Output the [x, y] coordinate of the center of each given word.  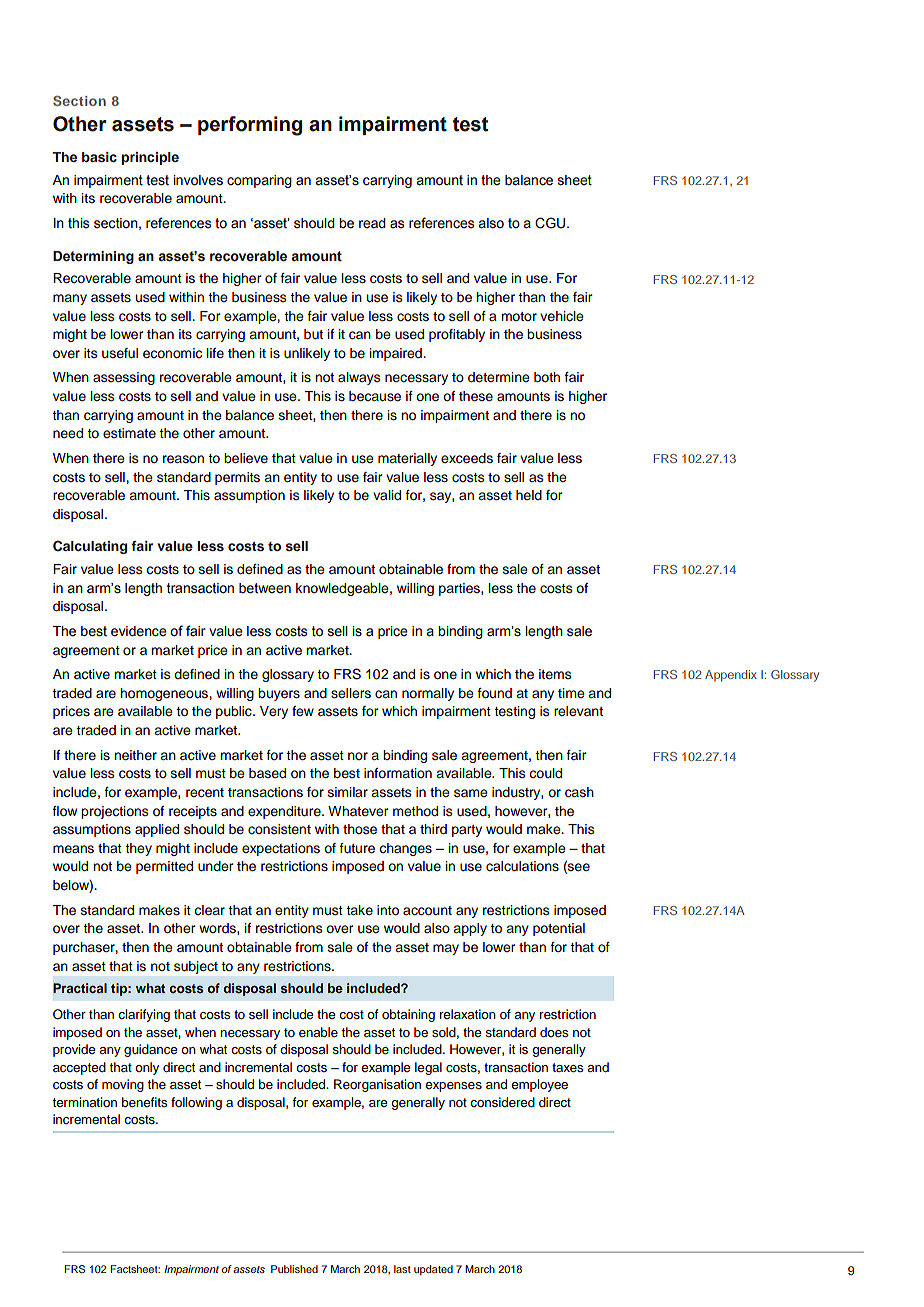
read [372, 223]
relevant [578, 711]
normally [428, 694]
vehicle [562, 316]
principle [150, 158]
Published [294, 1269]
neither [135, 755]
